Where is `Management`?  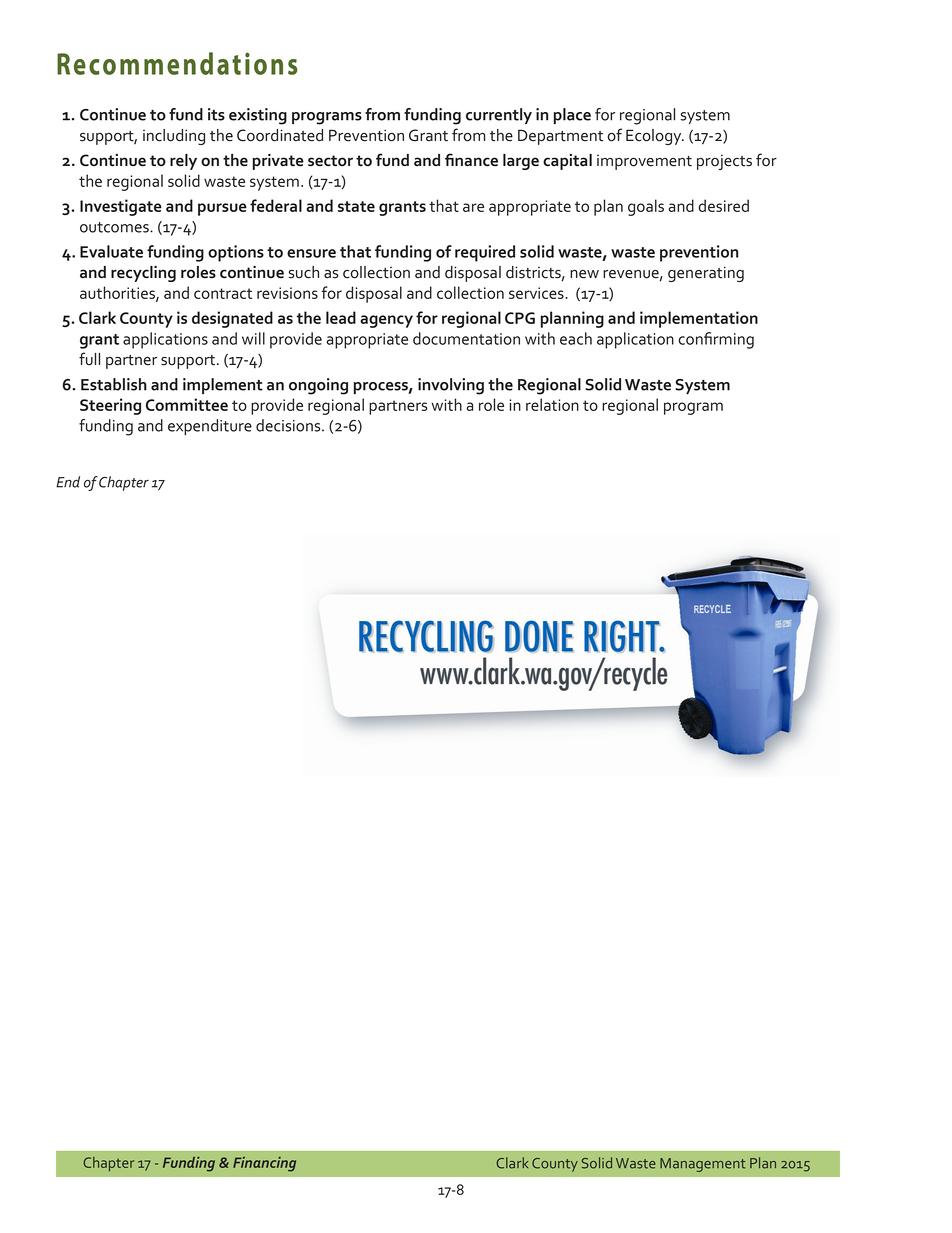 Management is located at coordinates (702, 1165).
